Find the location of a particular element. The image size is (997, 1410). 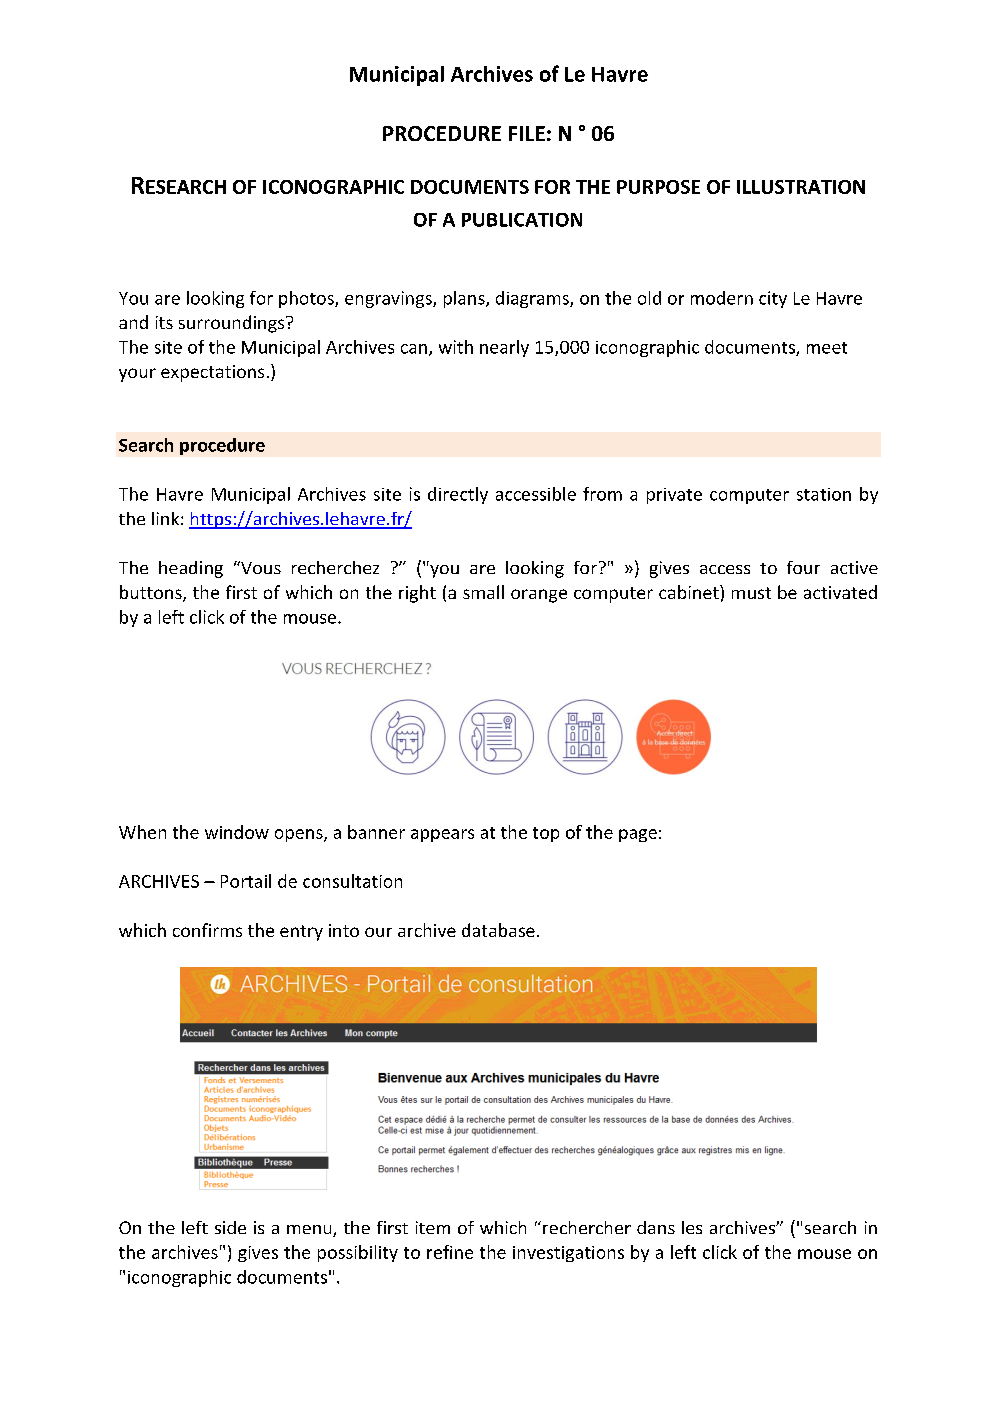

confirms is located at coordinates (207, 930).
